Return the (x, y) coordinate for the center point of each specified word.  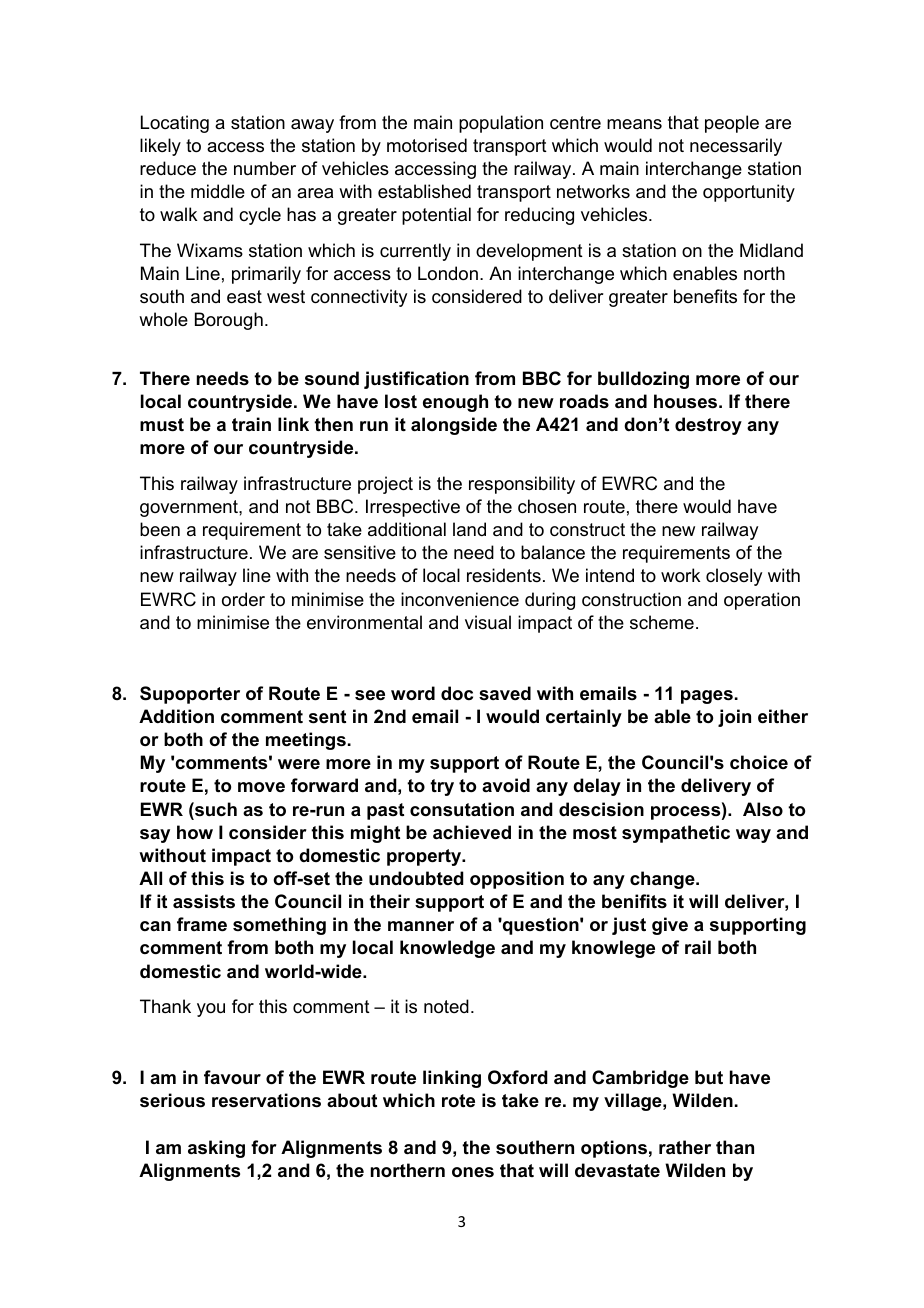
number (265, 168)
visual (488, 622)
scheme (662, 622)
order (243, 599)
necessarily (736, 147)
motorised (427, 145)
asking (216, 1149)
